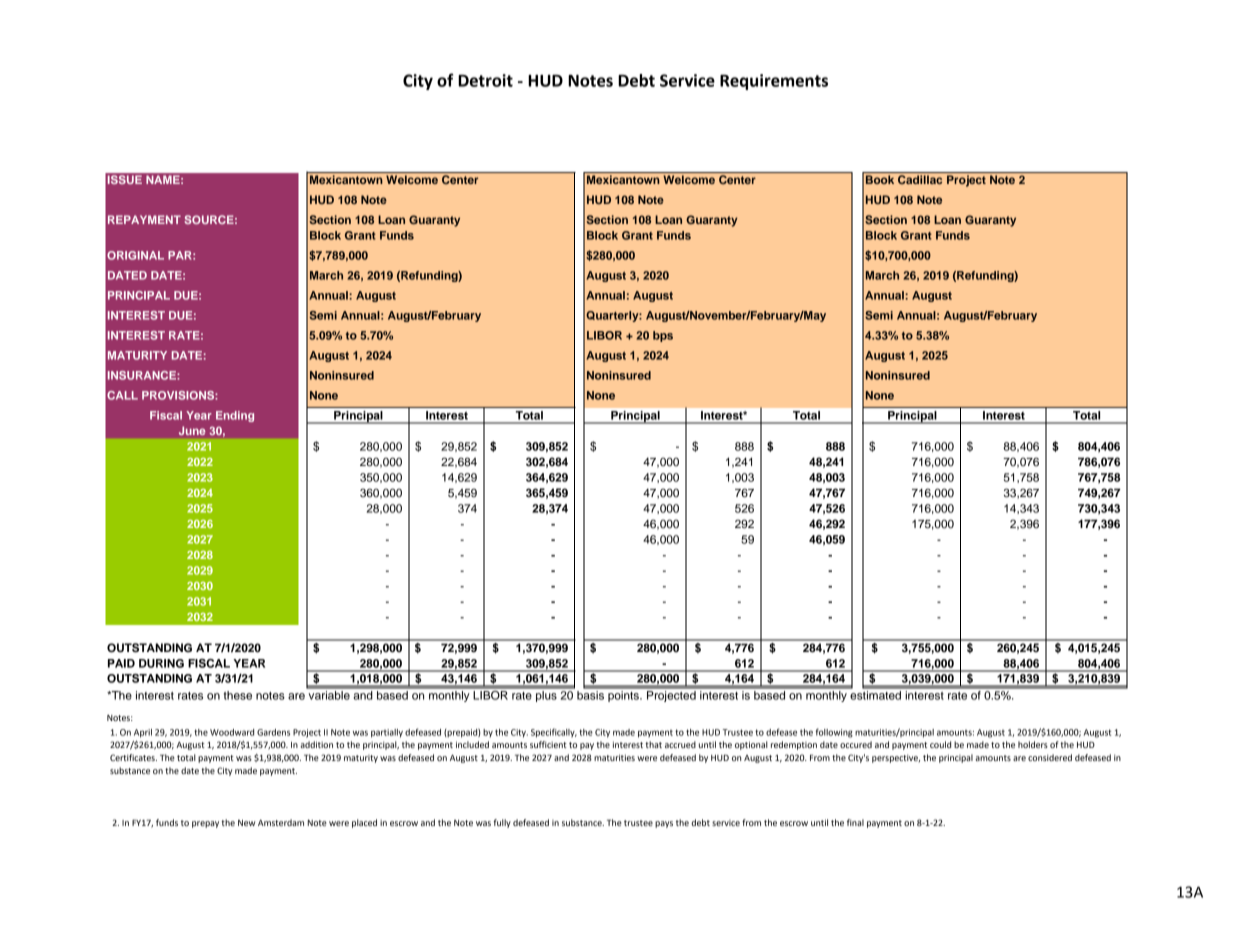 The width and height of the image is (1233, 952). I want to click on that, so click(653, 744).
